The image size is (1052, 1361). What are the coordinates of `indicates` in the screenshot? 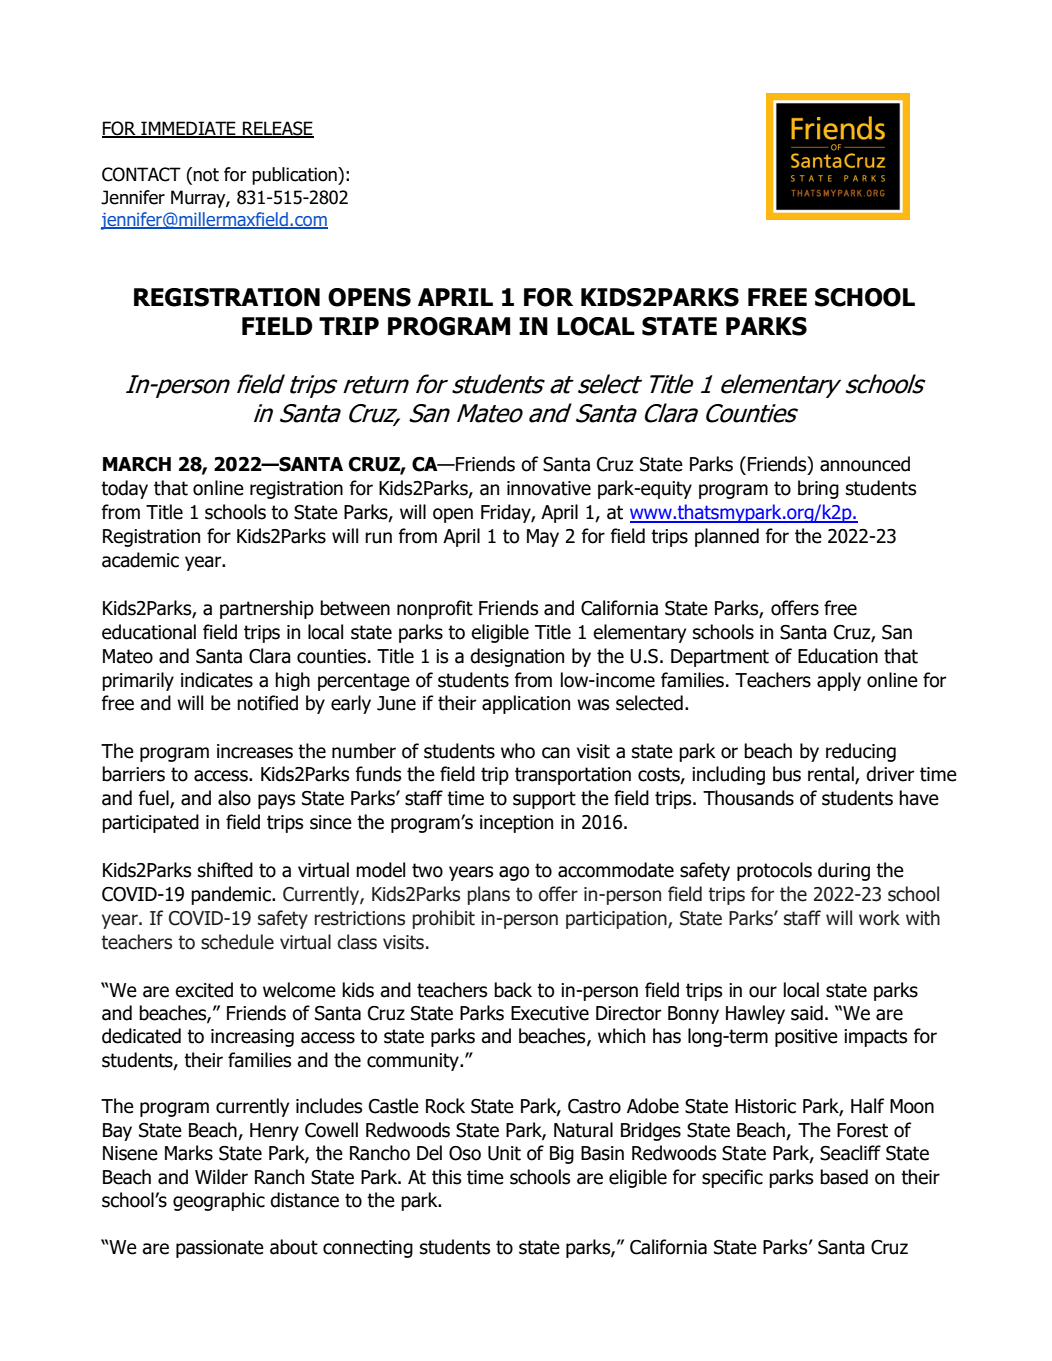 It's located at (217, 680).
